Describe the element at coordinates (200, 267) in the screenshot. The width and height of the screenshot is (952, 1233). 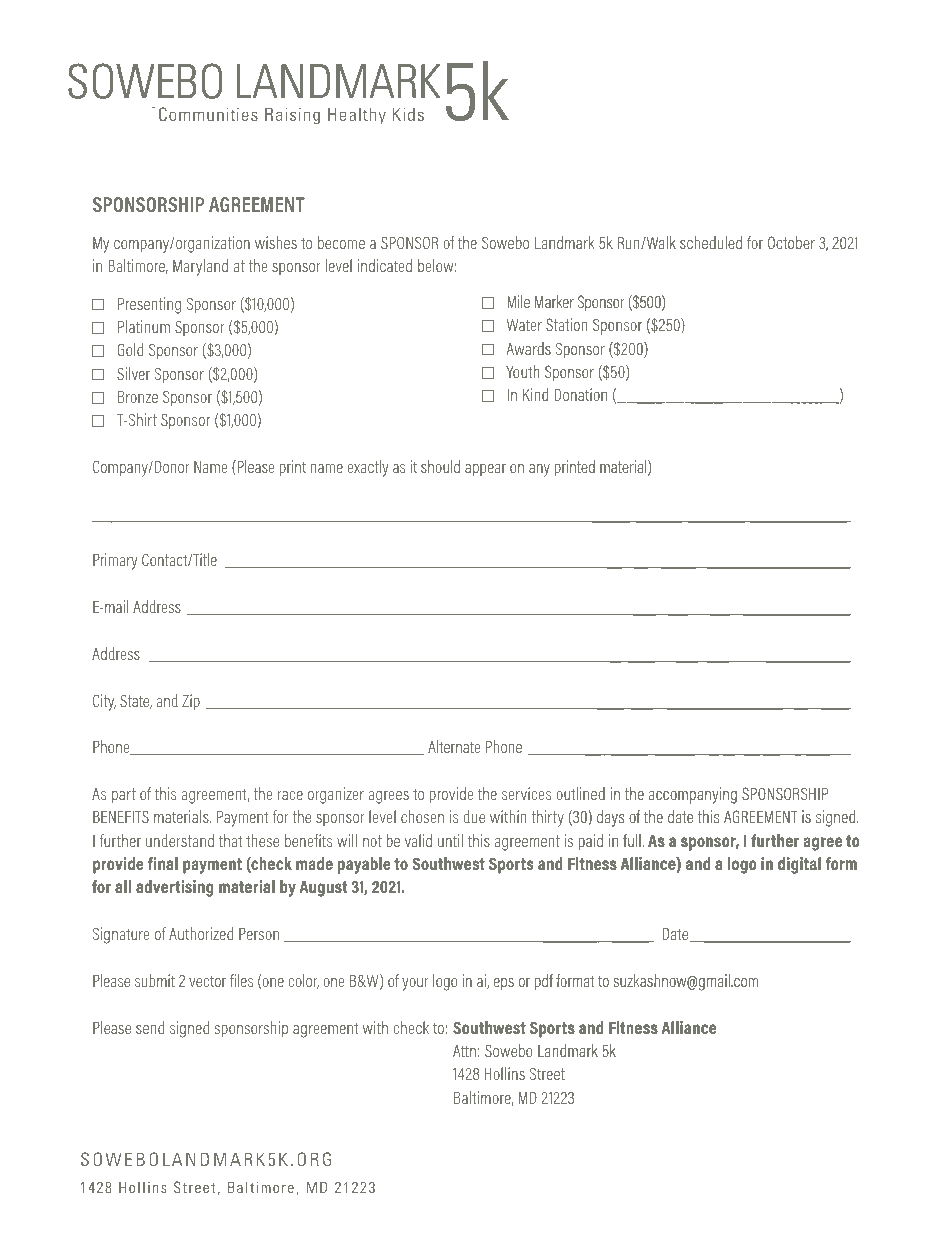
I see `Maryland` at that location.
